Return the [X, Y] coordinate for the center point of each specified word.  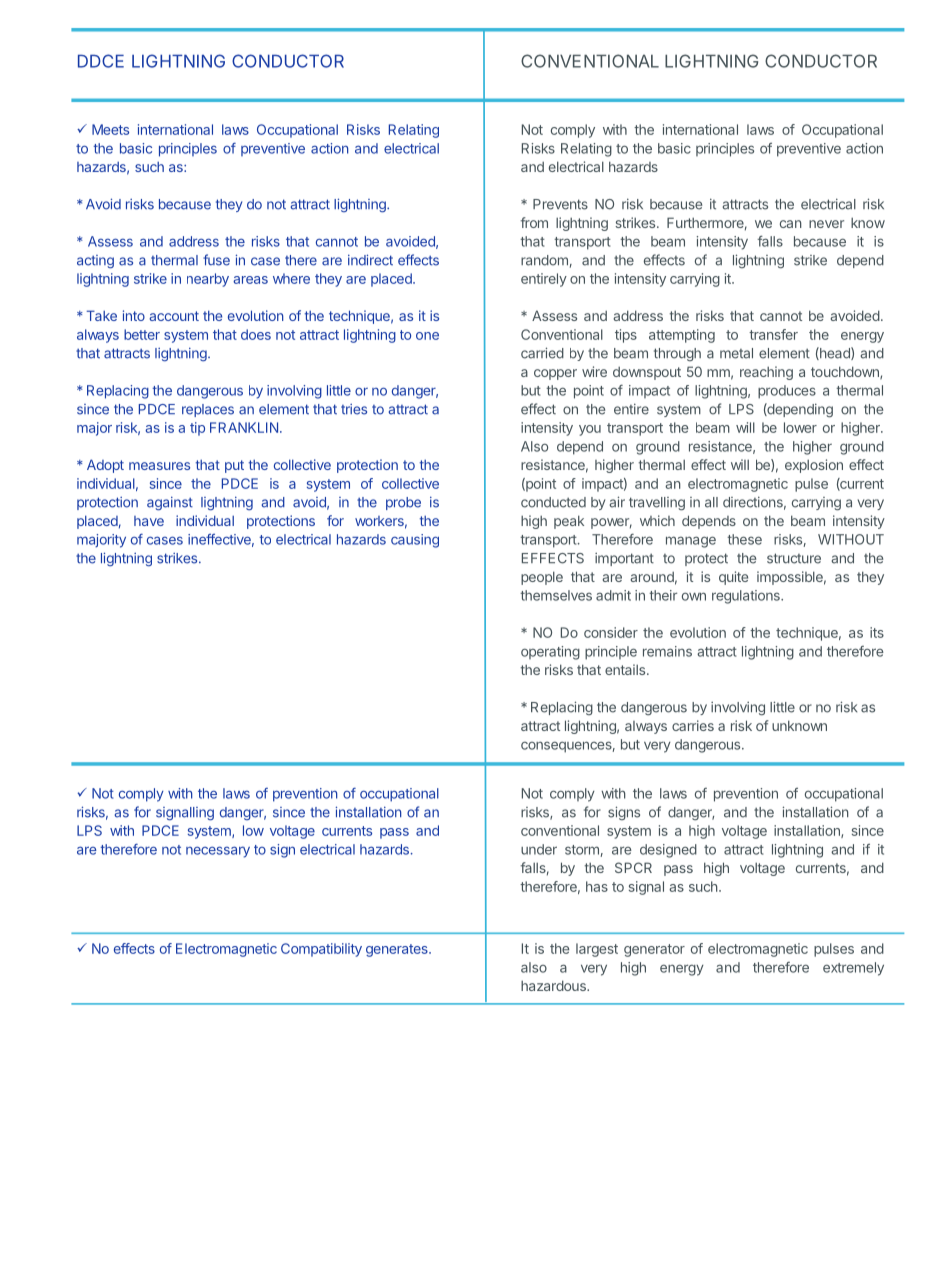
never [826, 224]
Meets [110, 129]
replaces [208, 410]
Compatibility [321, 950]
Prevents [560, 204]
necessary [218, 852]
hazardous [554, 985]
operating [550, 653]
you [590, 430]
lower [800, 427]
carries [693, 725]
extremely [853, 969]
